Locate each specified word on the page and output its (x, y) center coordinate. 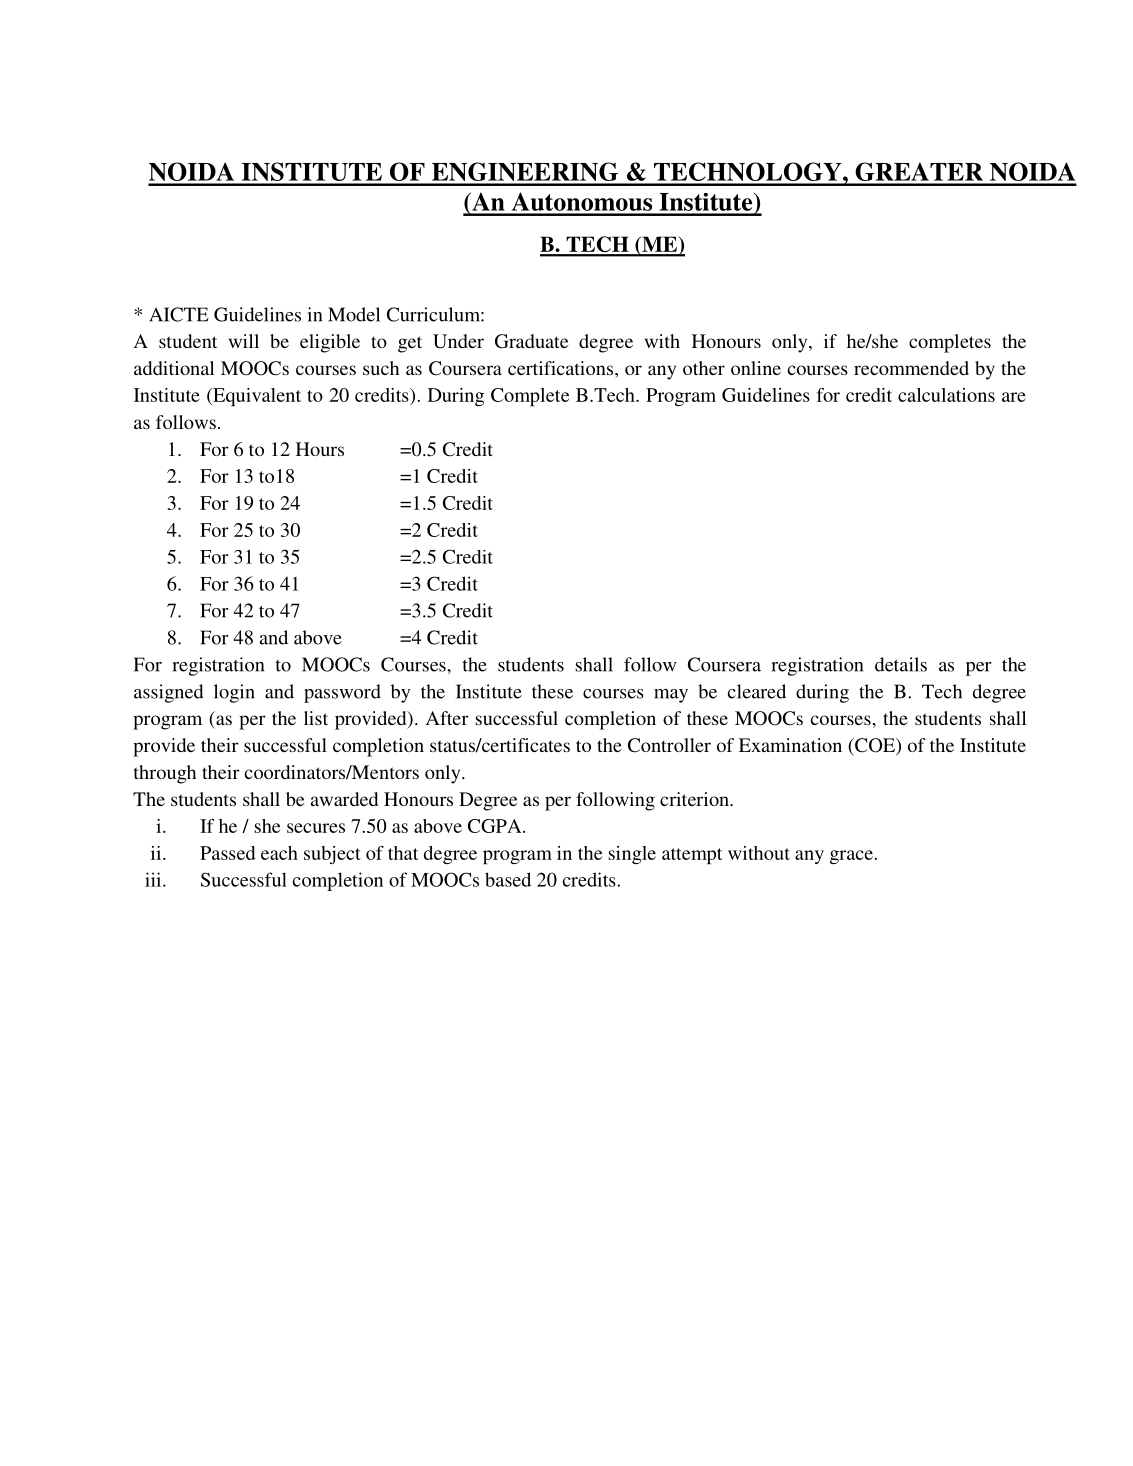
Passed (228, 853)
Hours (320, 449)
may (671, 696)
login (234, 693)
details (901, 664)
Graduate (531, 341)
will (244, 341)
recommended (911, 368)
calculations (946, 395)
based (508, 879)
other (704, 368)
